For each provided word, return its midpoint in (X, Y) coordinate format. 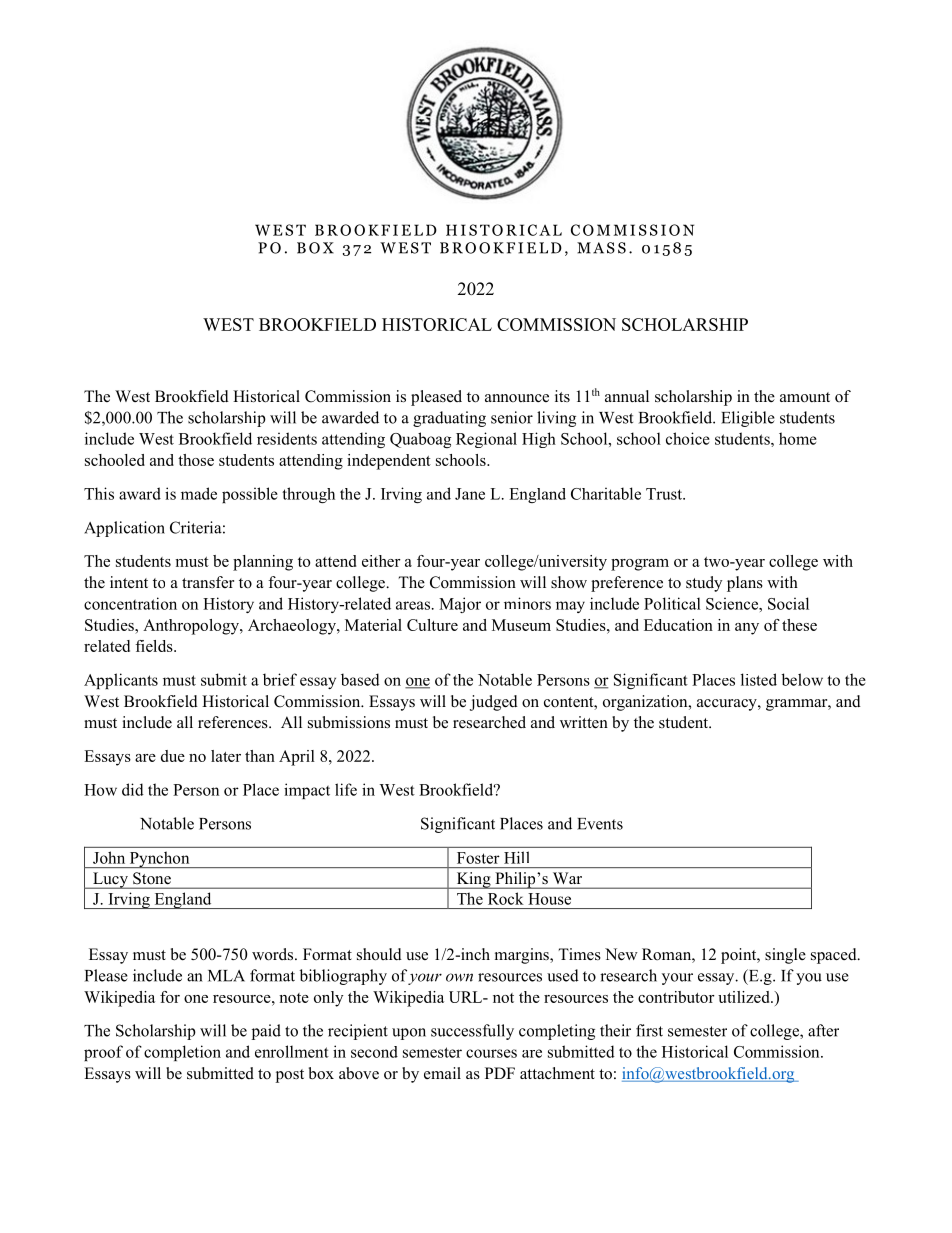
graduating (449, 419)
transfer (208, 582)
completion (182, 1053)
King (473, 880)
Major (460, 605)
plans (745, 584)
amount (805, 397)
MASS (601, 248)
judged (494, 703)
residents (287, 438)
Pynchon (159, 859)
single (785, 956)
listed (759, 679)
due (173, 756)
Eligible (748, 419)
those (196, 460)
